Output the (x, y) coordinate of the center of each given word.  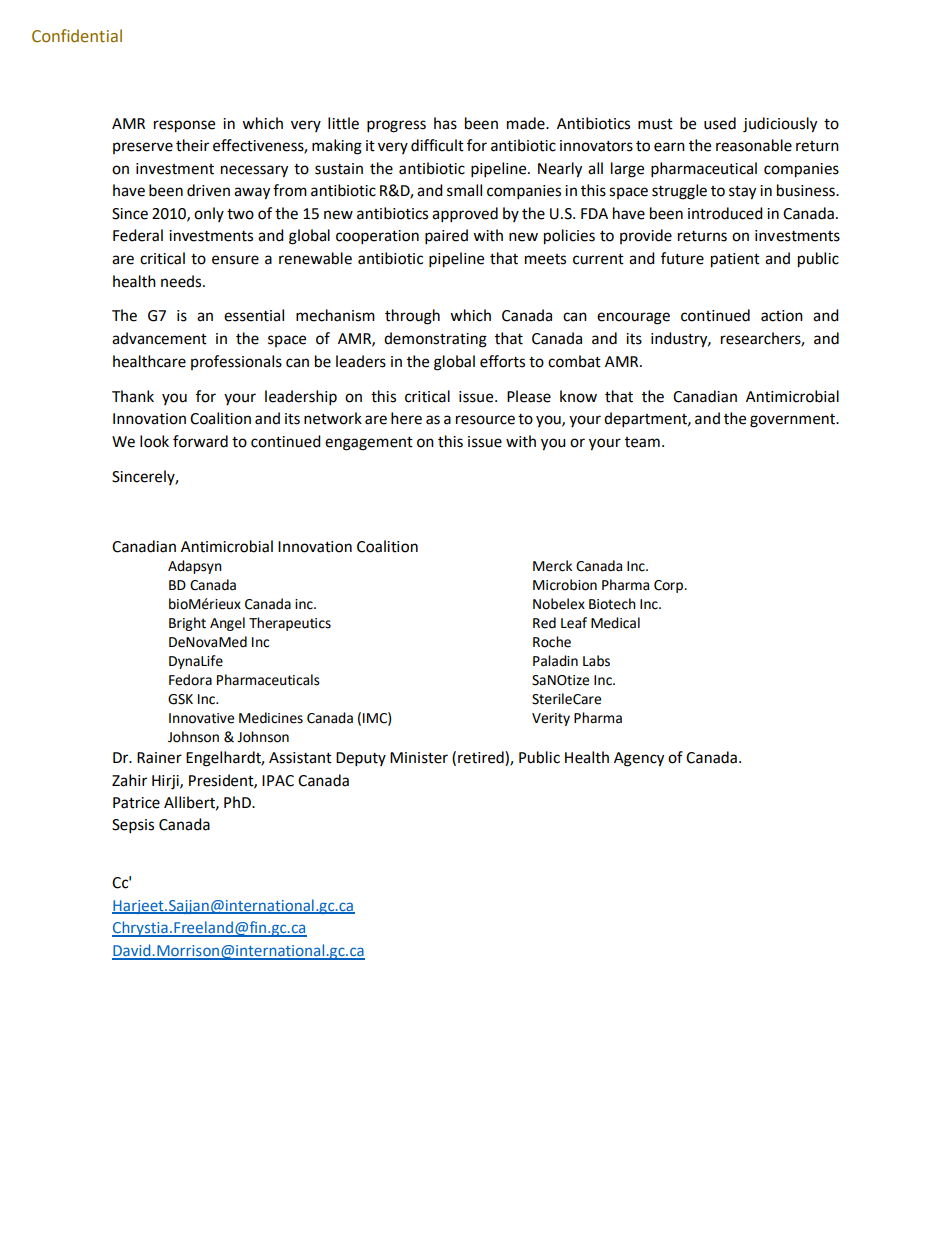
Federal (138, 235)
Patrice (136, 803)
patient (735, 260)
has (445, 123)
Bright (187, 624)
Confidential (77, 36)
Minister (419, 758)
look (154, 441)
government (794, 421)
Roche (552, 642)
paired (446, 237)
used (720, 123)
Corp (670, 586)
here (406, 418)
